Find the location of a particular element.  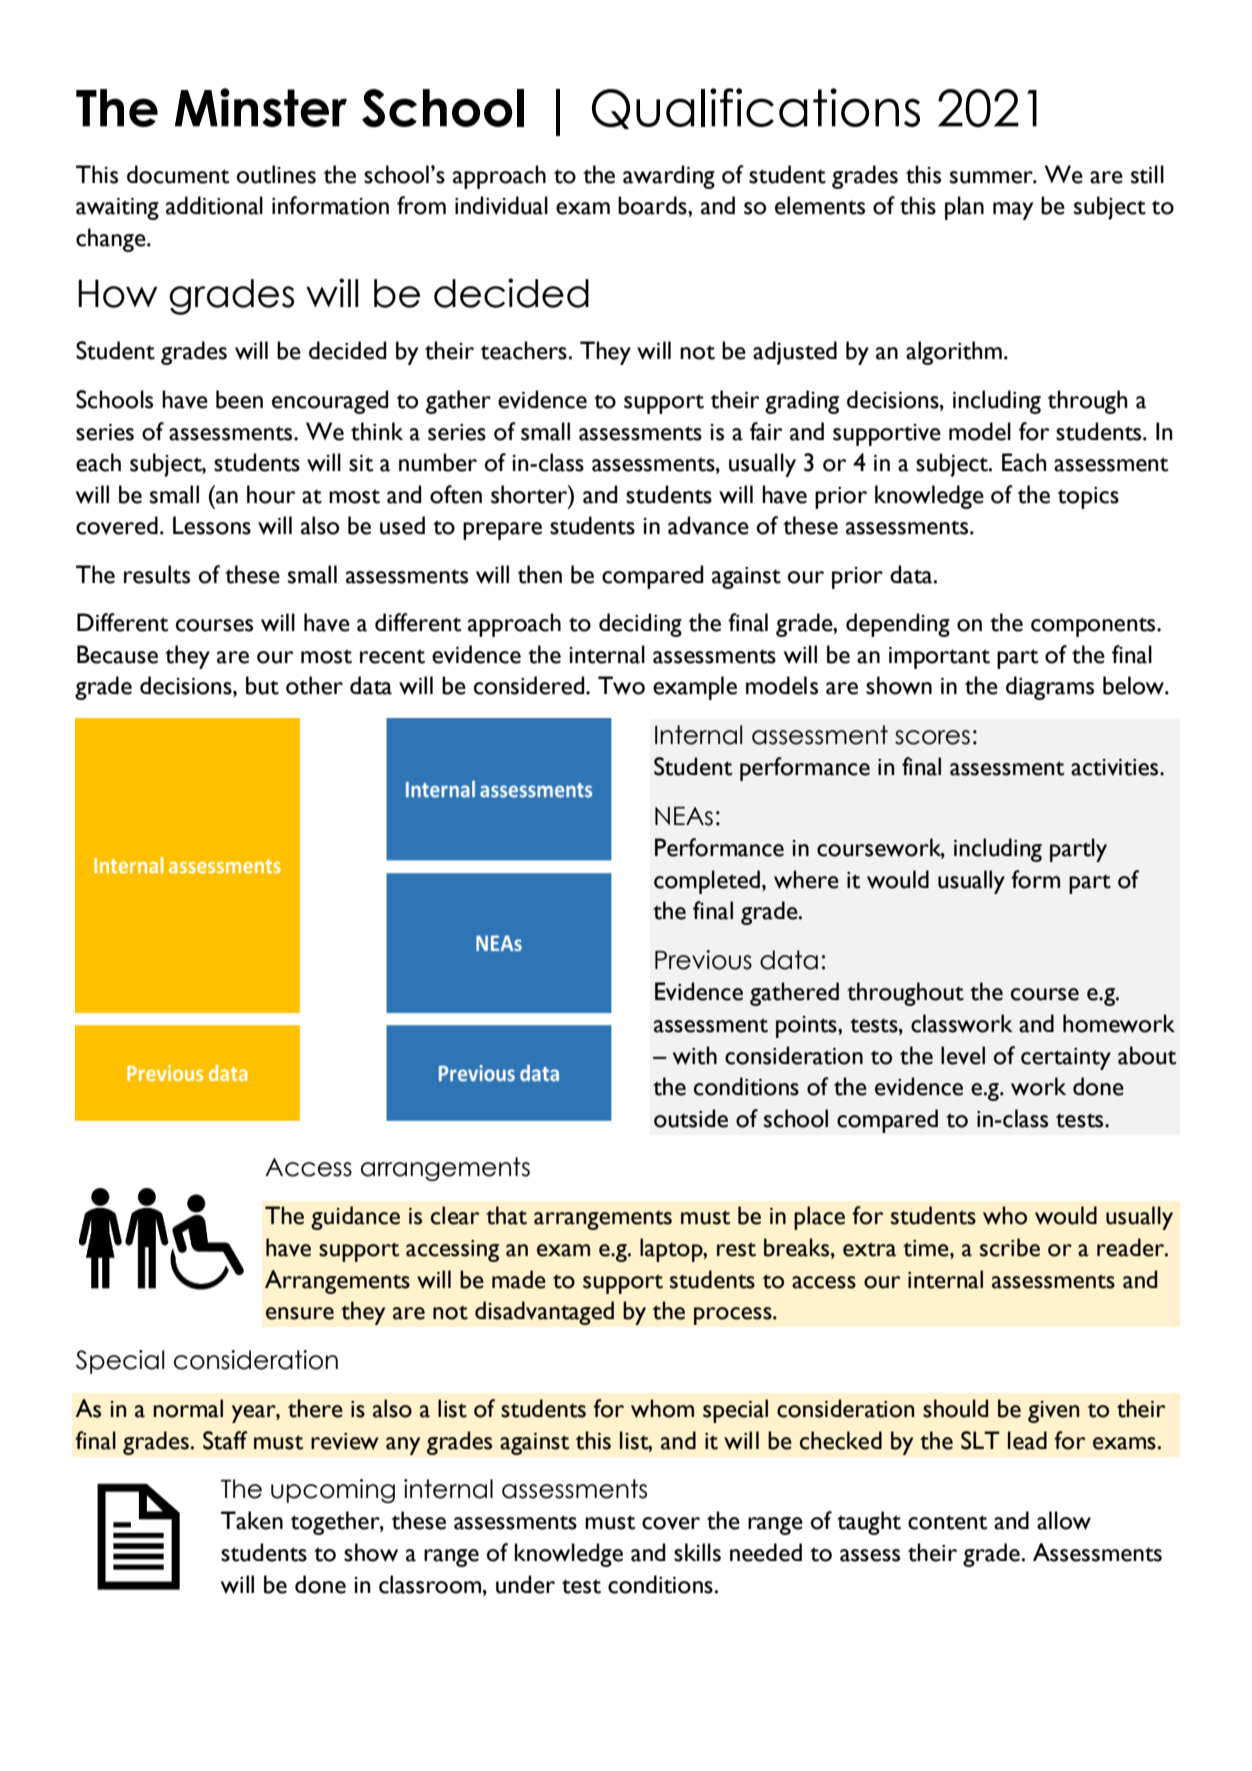

ensure is located at coordinates (300, 1313).
